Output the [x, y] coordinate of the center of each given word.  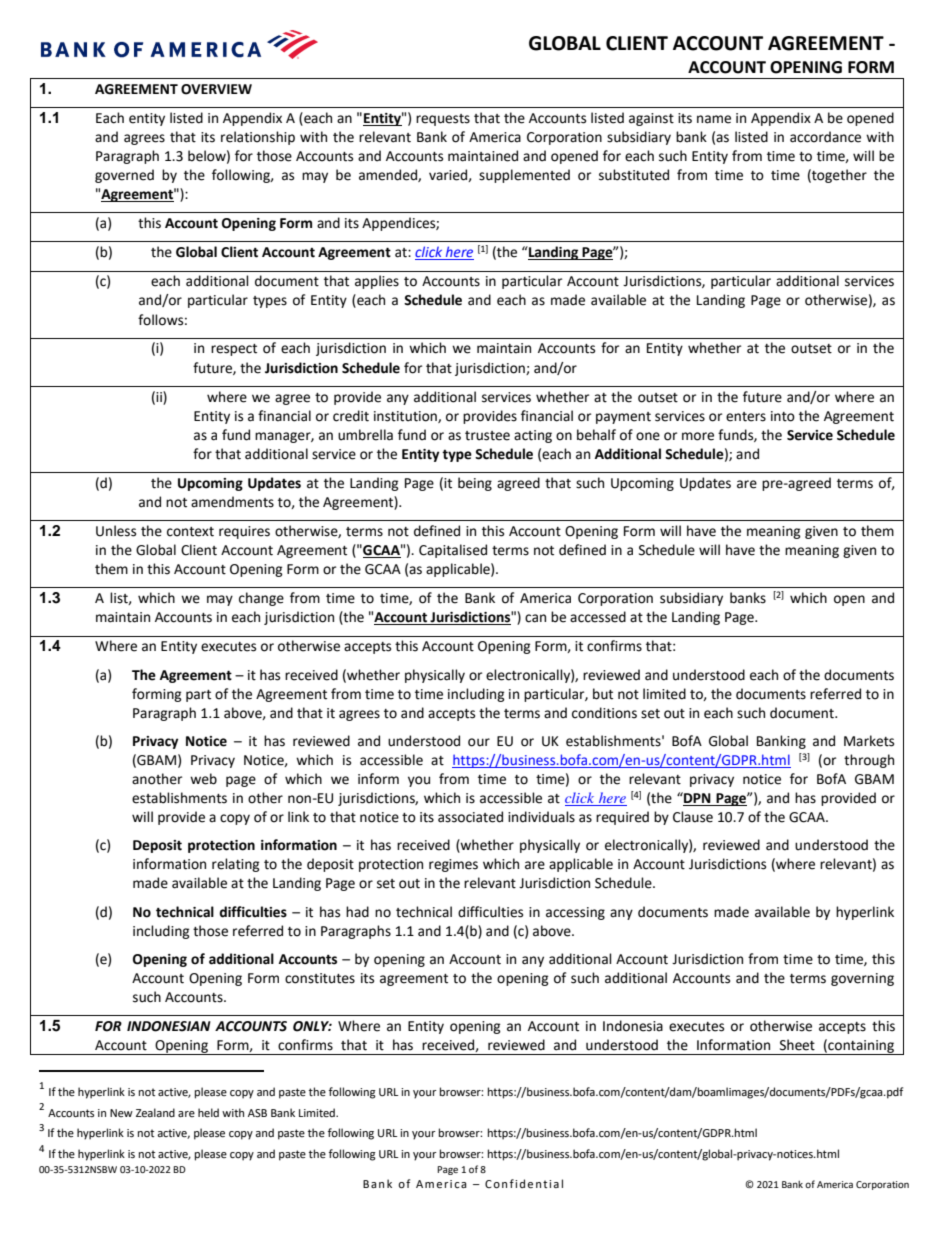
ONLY [312, 1026]
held [208, 1113]
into [783, 416]
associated [470, 817]
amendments [232, 502]
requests [443, 120]
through [869, 761]
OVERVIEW [216, 89]
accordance [825, 137]
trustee [487, 436]
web [203, 779]
